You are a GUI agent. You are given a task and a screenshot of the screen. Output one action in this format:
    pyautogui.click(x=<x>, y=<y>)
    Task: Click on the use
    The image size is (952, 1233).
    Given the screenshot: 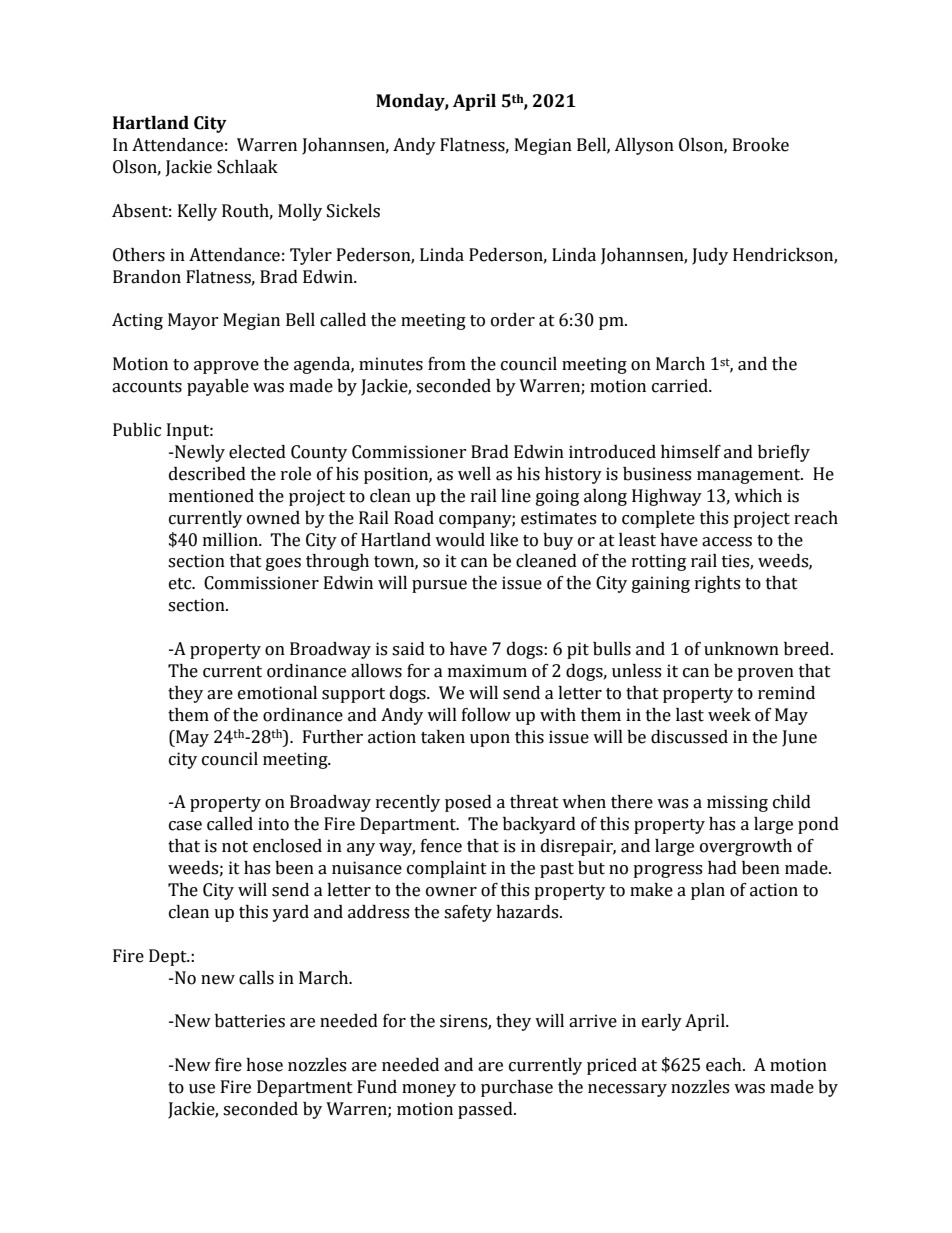 What is the action you would take?
    pyautogui.click(x=202, y=1089)
